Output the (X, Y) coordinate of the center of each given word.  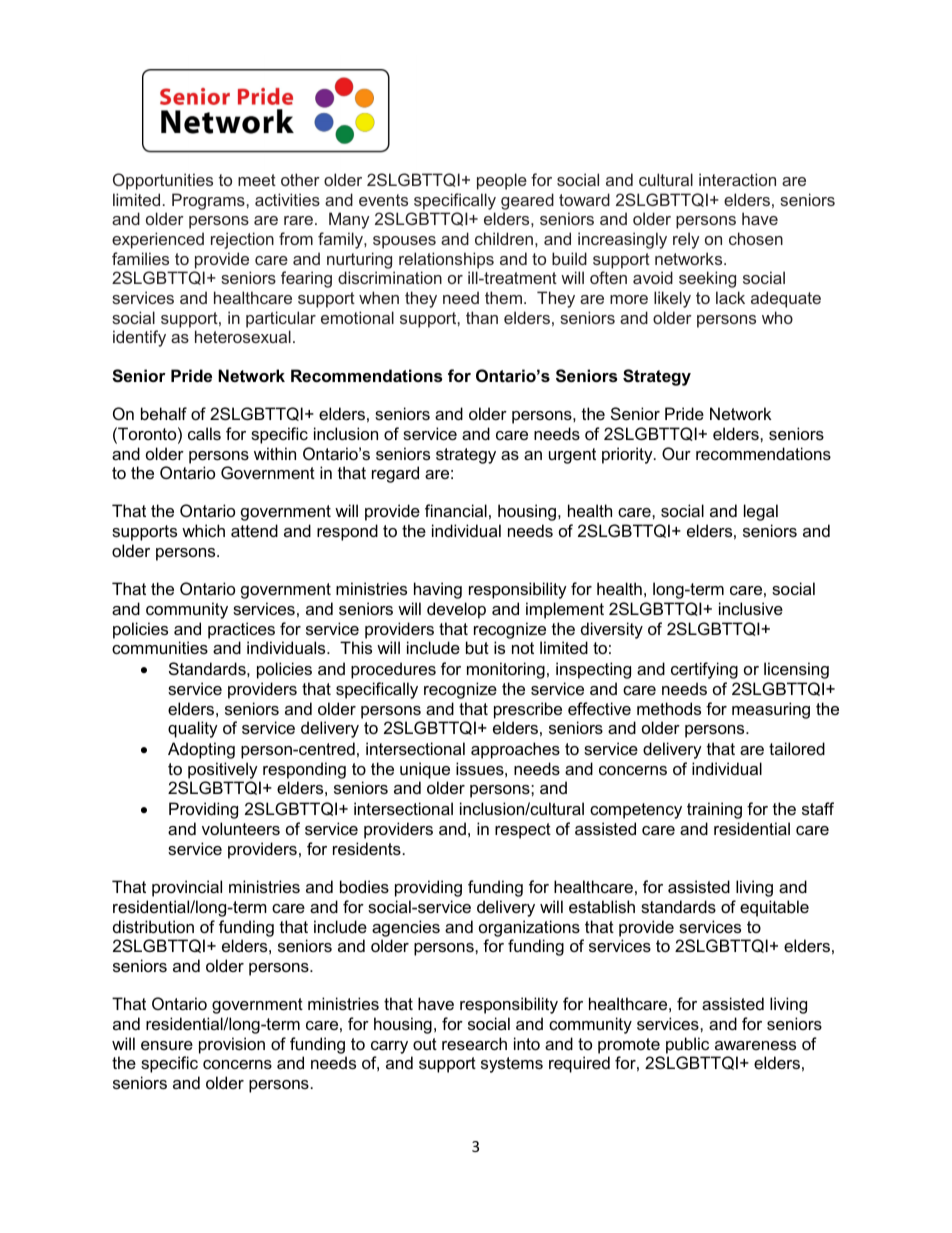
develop (456, 610)
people (502, 181)
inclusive (751, 608)
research (474, 1043)
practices (241, 630)
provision (232, 1045)
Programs (209, 201)
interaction (737, 179)
